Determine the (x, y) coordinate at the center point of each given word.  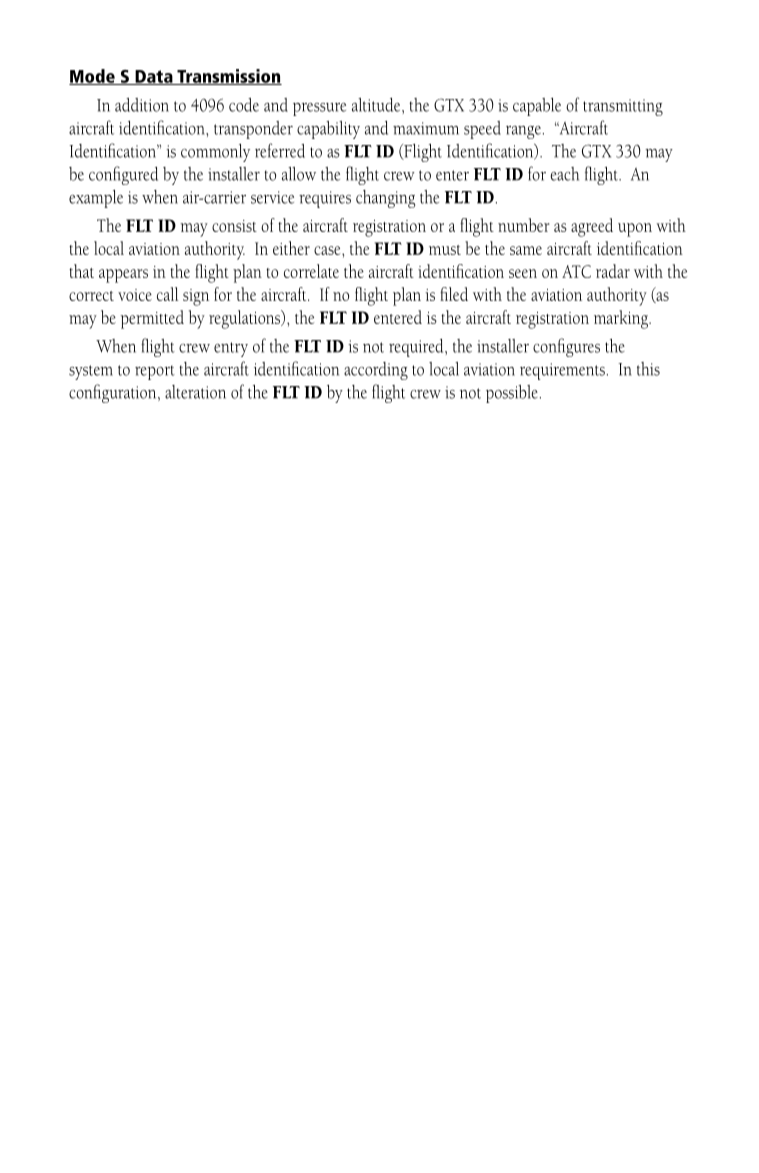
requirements (562, 371)
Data (154, 77)
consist (234, 226)
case (328, 250)
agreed (592, 227)
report (155, 372)
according (376, 371)
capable (537, 107)
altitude (377, 105)
